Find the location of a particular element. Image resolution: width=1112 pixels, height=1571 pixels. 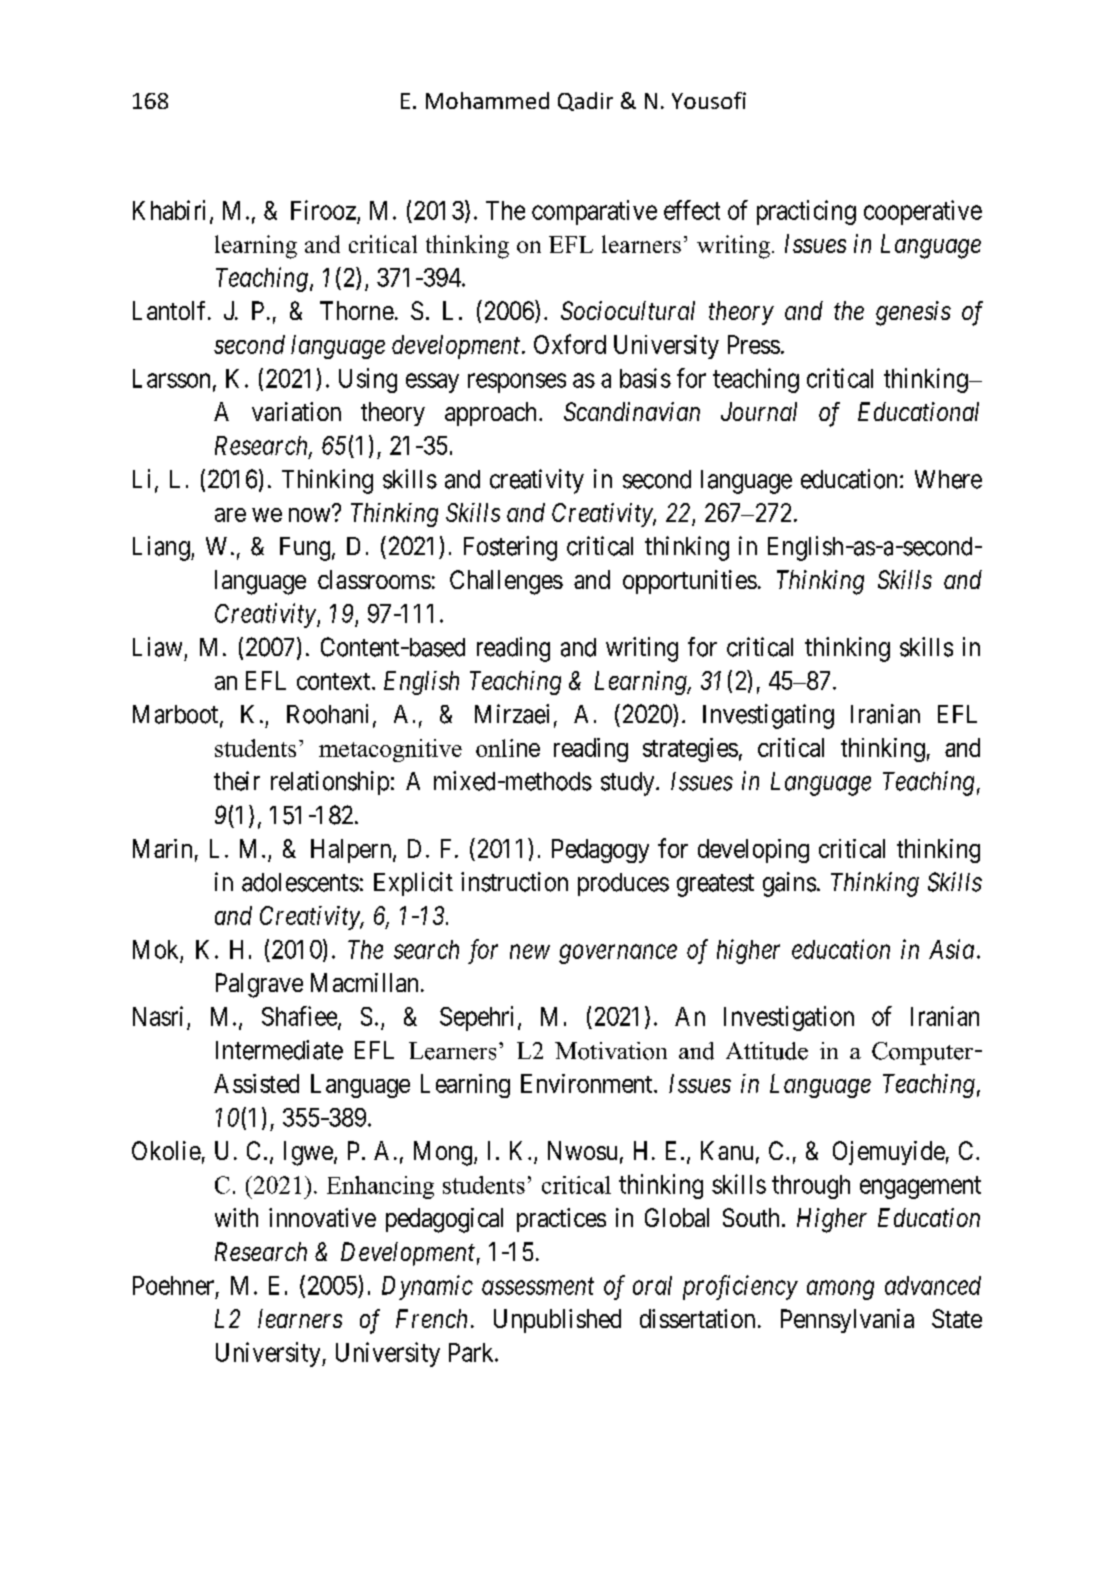

comparative is located at coordinates (594, 212).
